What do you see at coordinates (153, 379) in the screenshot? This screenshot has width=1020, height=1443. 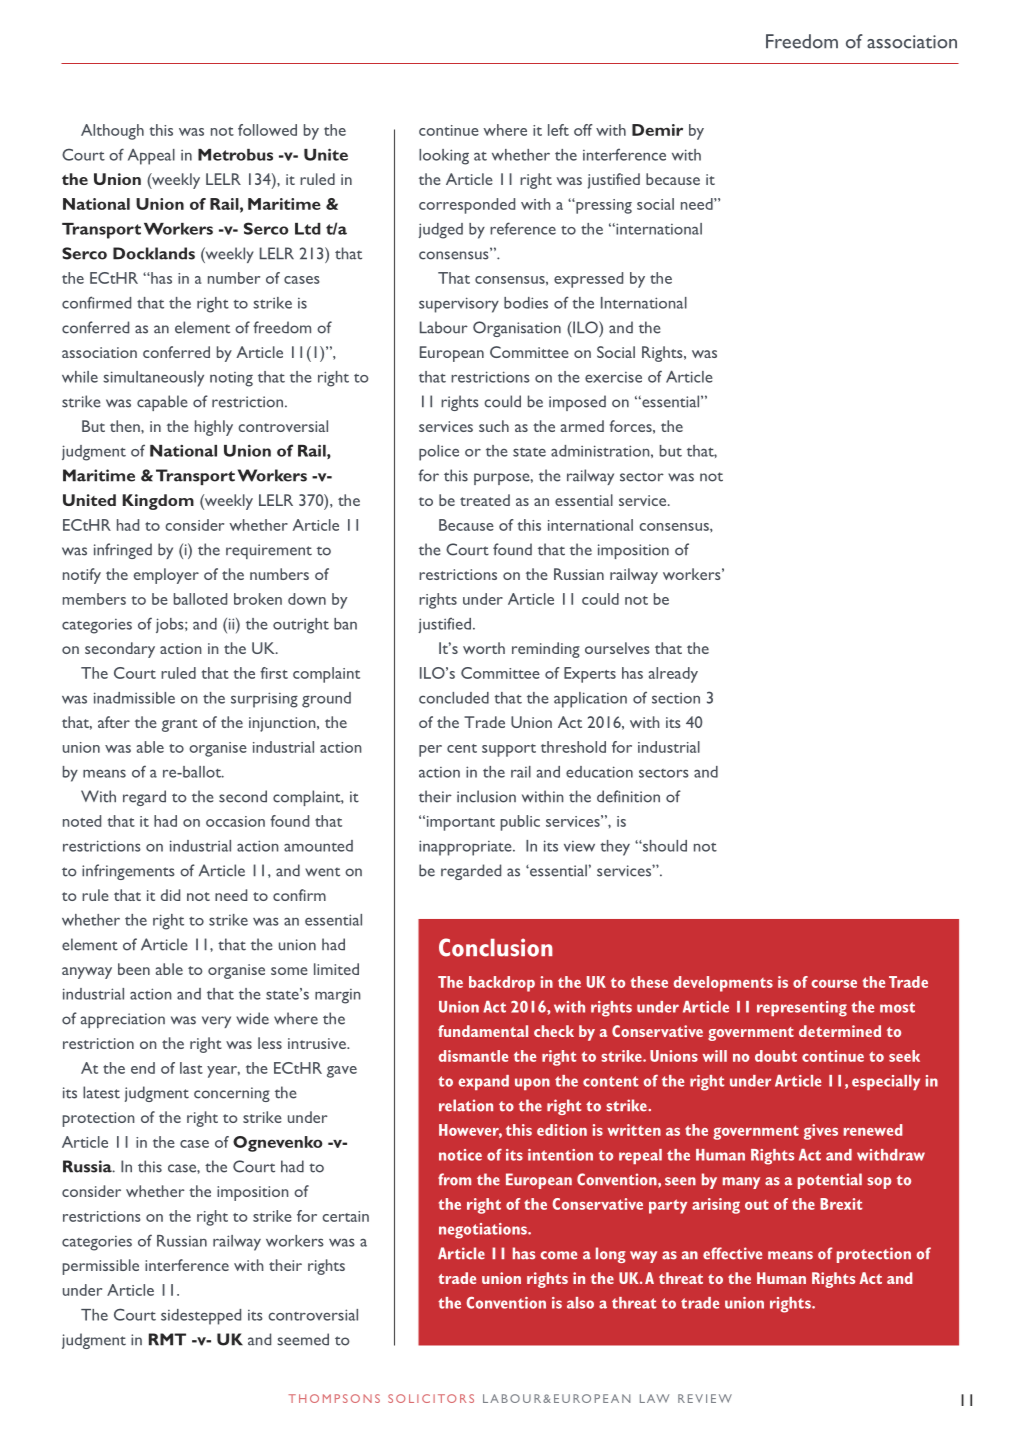 I see `simultaneously` at bounding box center [153, 379].
